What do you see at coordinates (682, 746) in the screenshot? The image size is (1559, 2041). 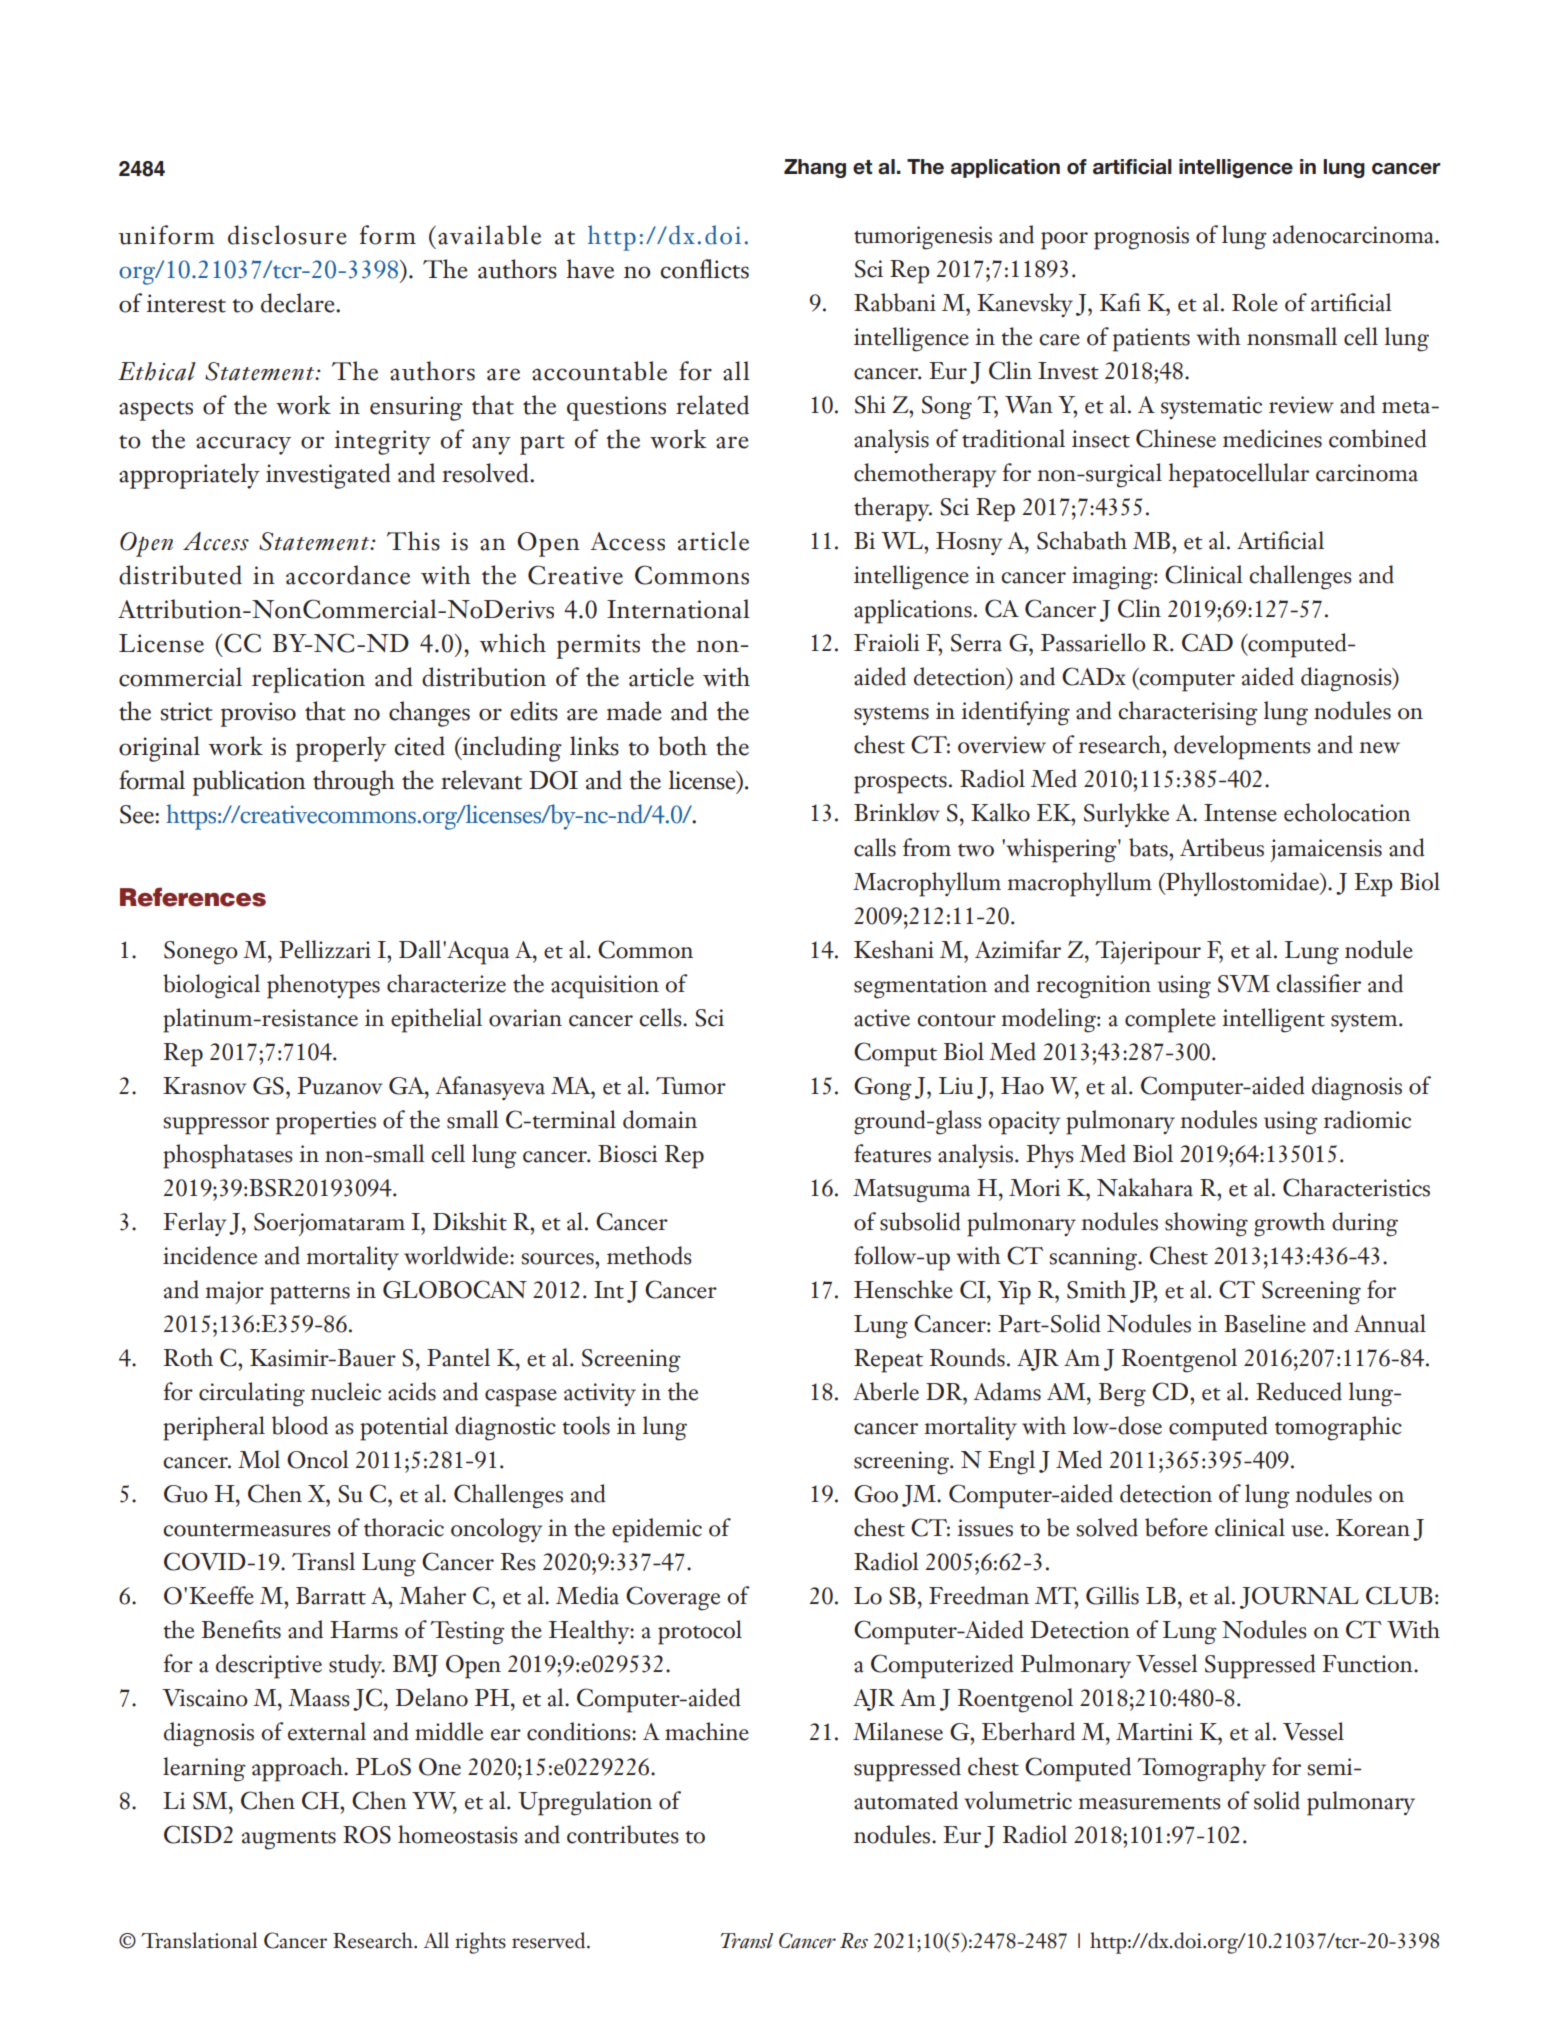 I see `both` at bounding box center [682, 746].
